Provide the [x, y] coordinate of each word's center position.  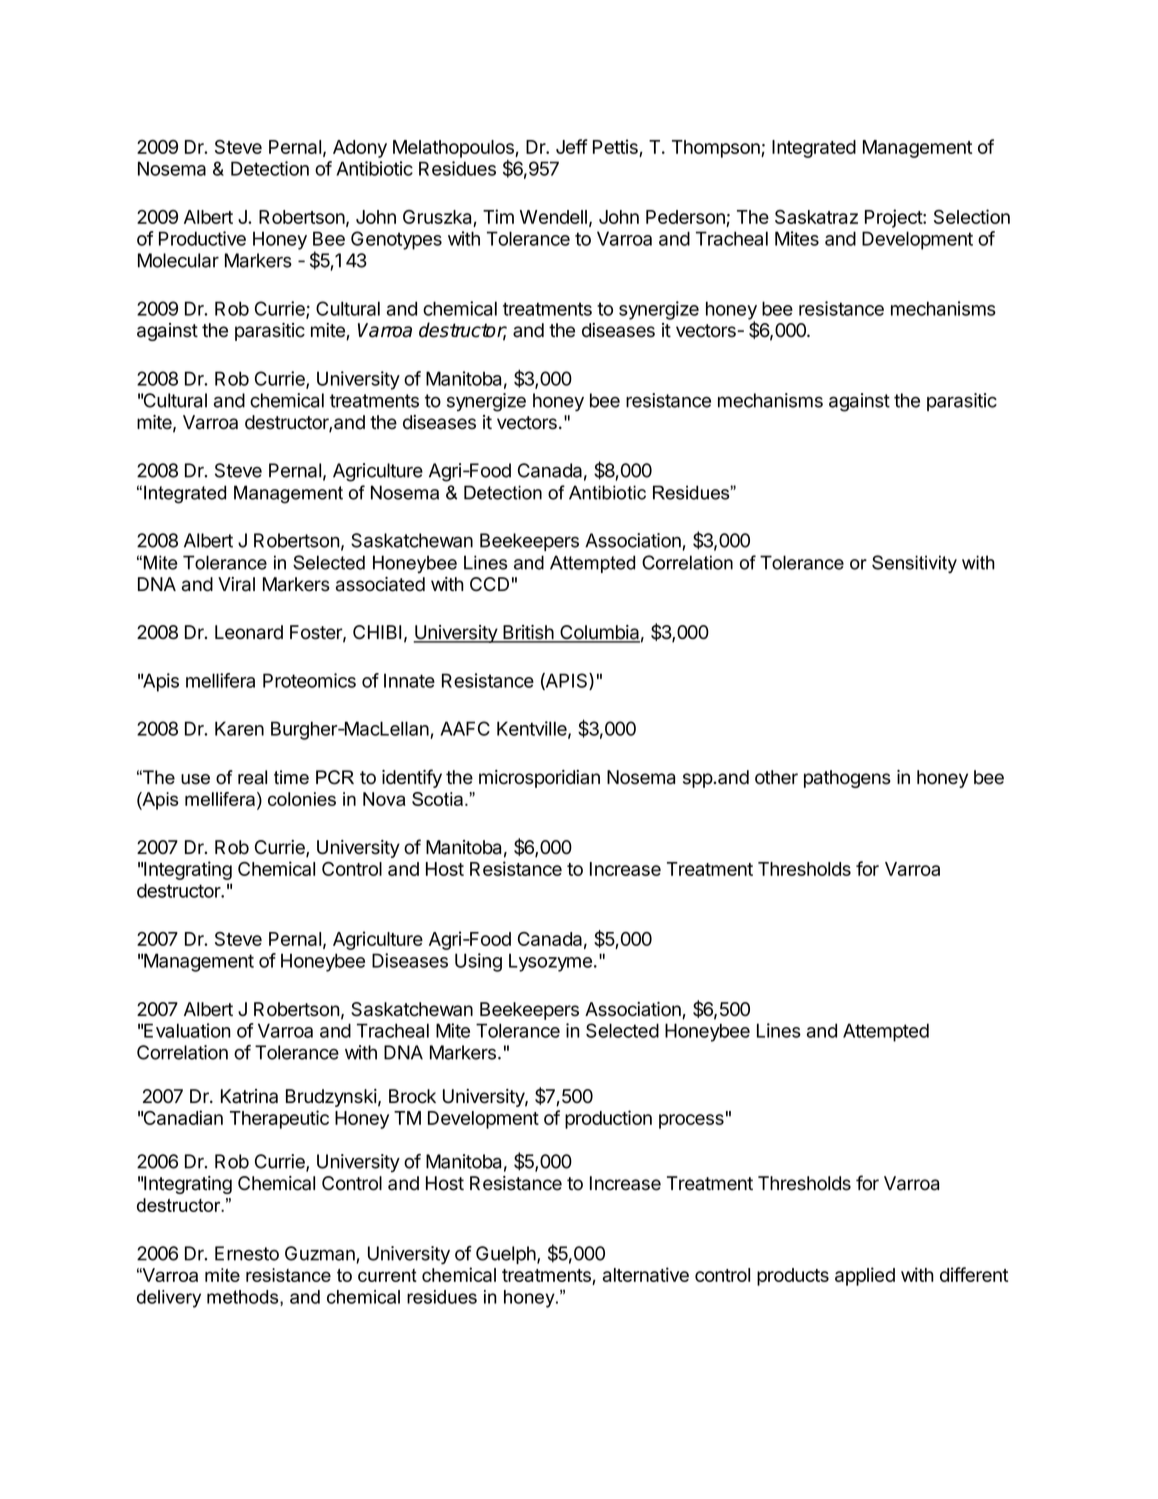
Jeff [572, 146]
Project [894, 218]
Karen [239, 728]
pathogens [847, 779]
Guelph [507, 1255]
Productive [202, 238]
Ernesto [247, 1253]
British [528, 633]
